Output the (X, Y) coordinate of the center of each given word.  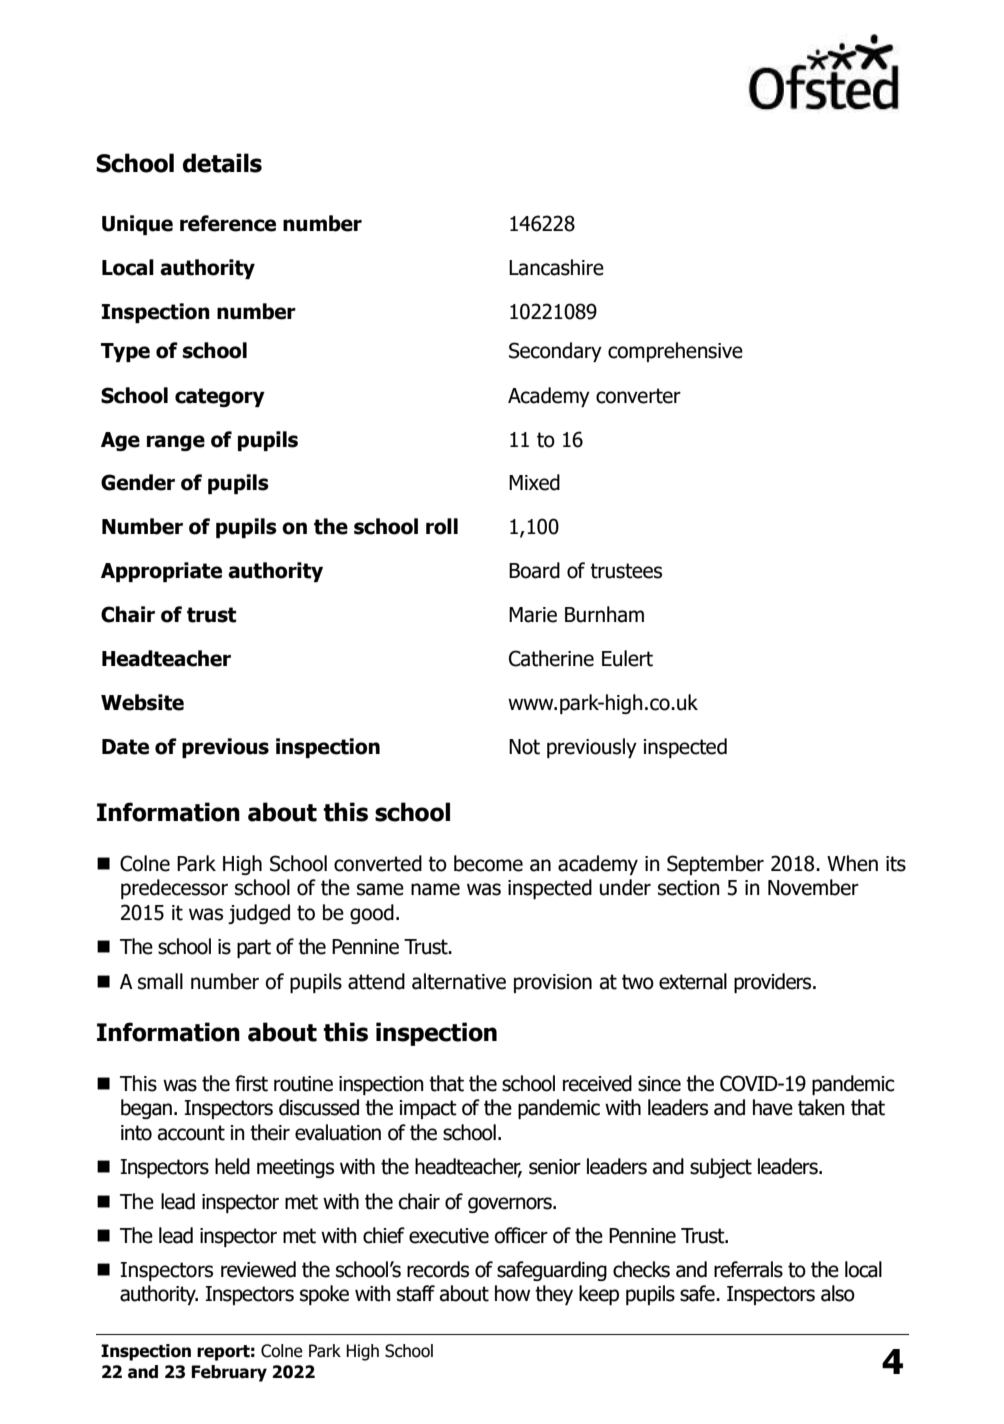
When (852, 863)
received (597, 1083)
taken (821, 1107)
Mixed (534, 482)
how (512, 1293)
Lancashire (556, 267)
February (229, 1373)
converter (638, 396)
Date (125, 747)
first (251, 1083)
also (838, 1293)
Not (524, 747)
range (176, 443)
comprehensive (675, 352)
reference (228, 223)
